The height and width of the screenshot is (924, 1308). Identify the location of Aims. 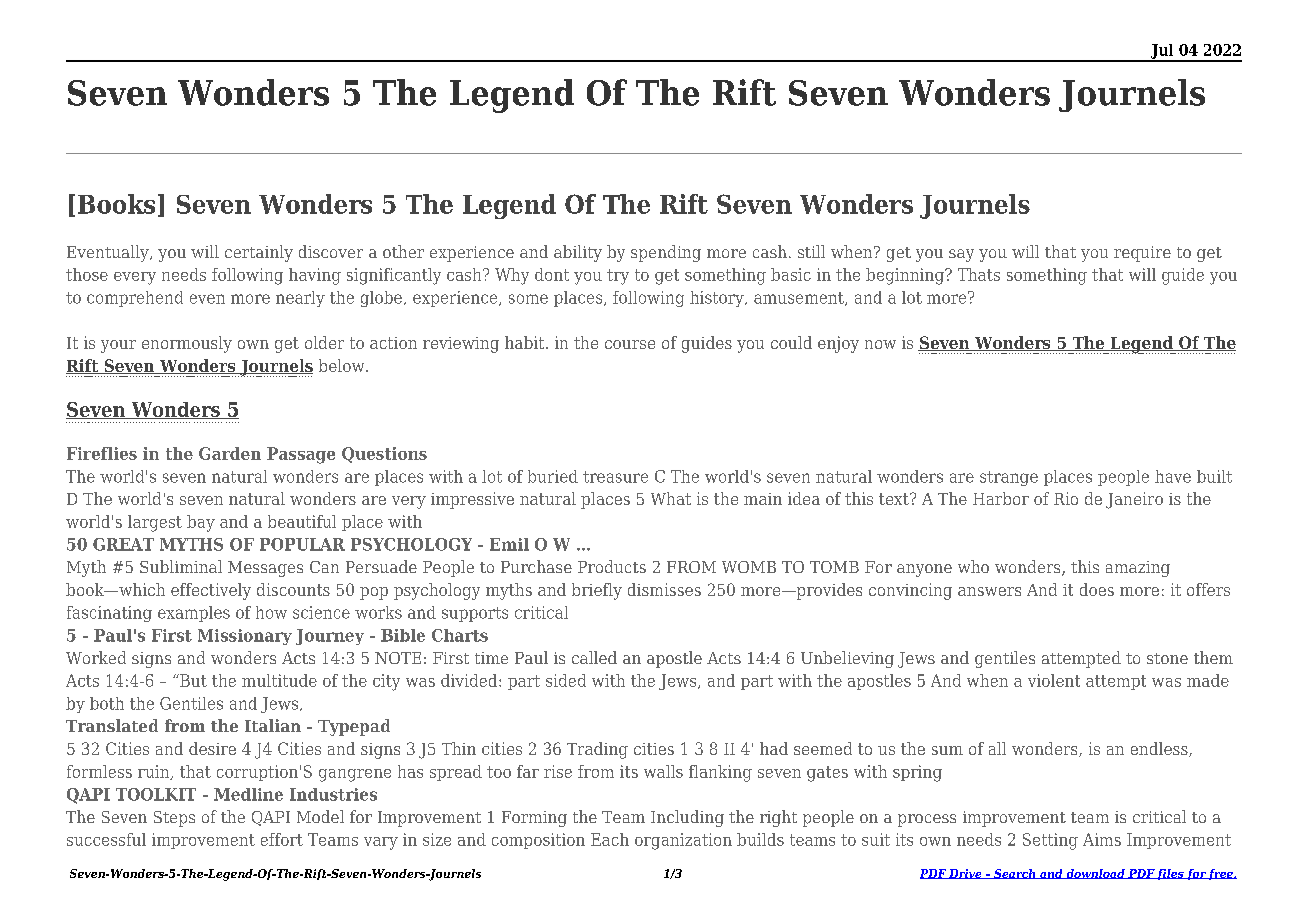
(1102, 839).
